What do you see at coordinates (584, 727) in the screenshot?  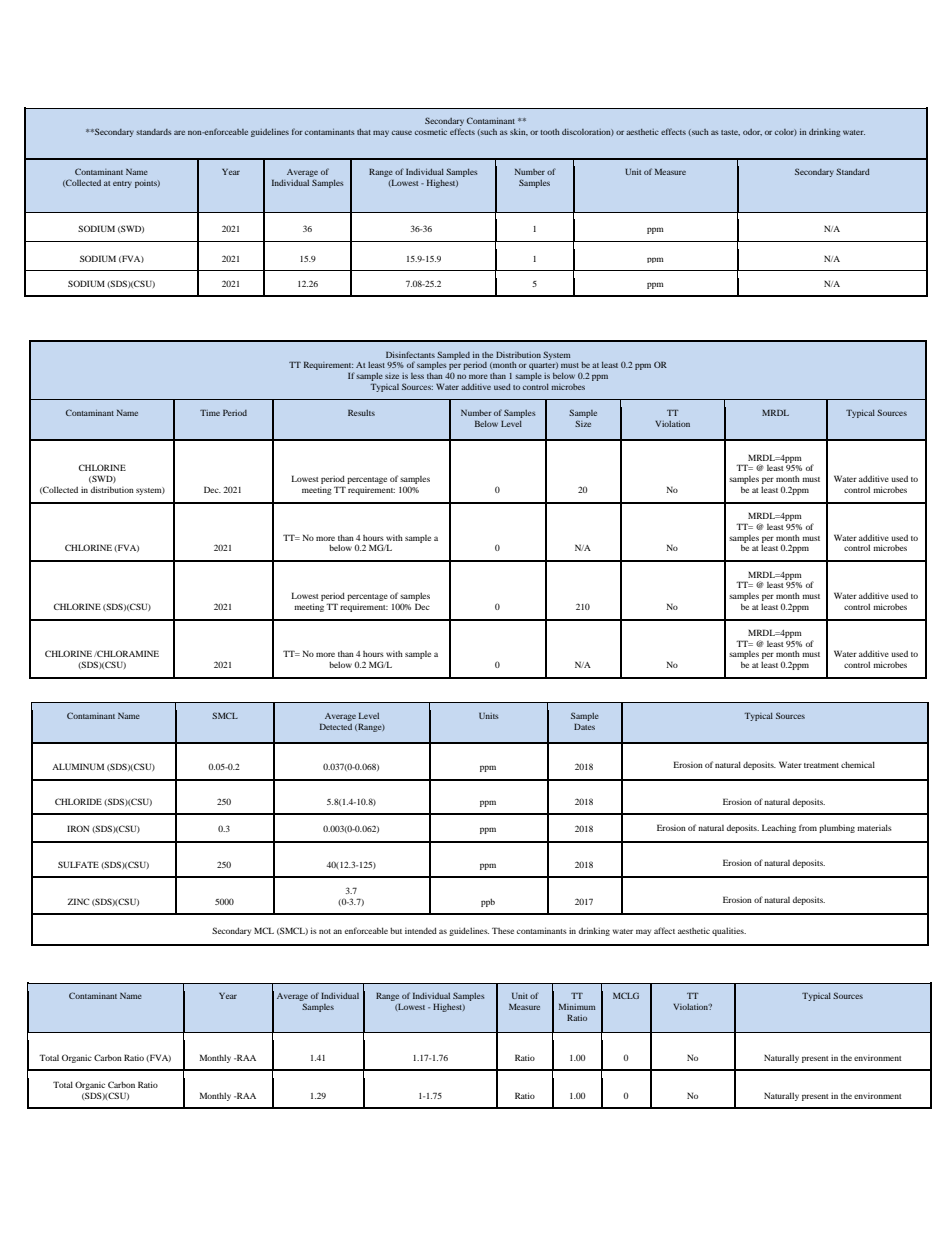 I see `Dates` at bounding box center [584, 727].
